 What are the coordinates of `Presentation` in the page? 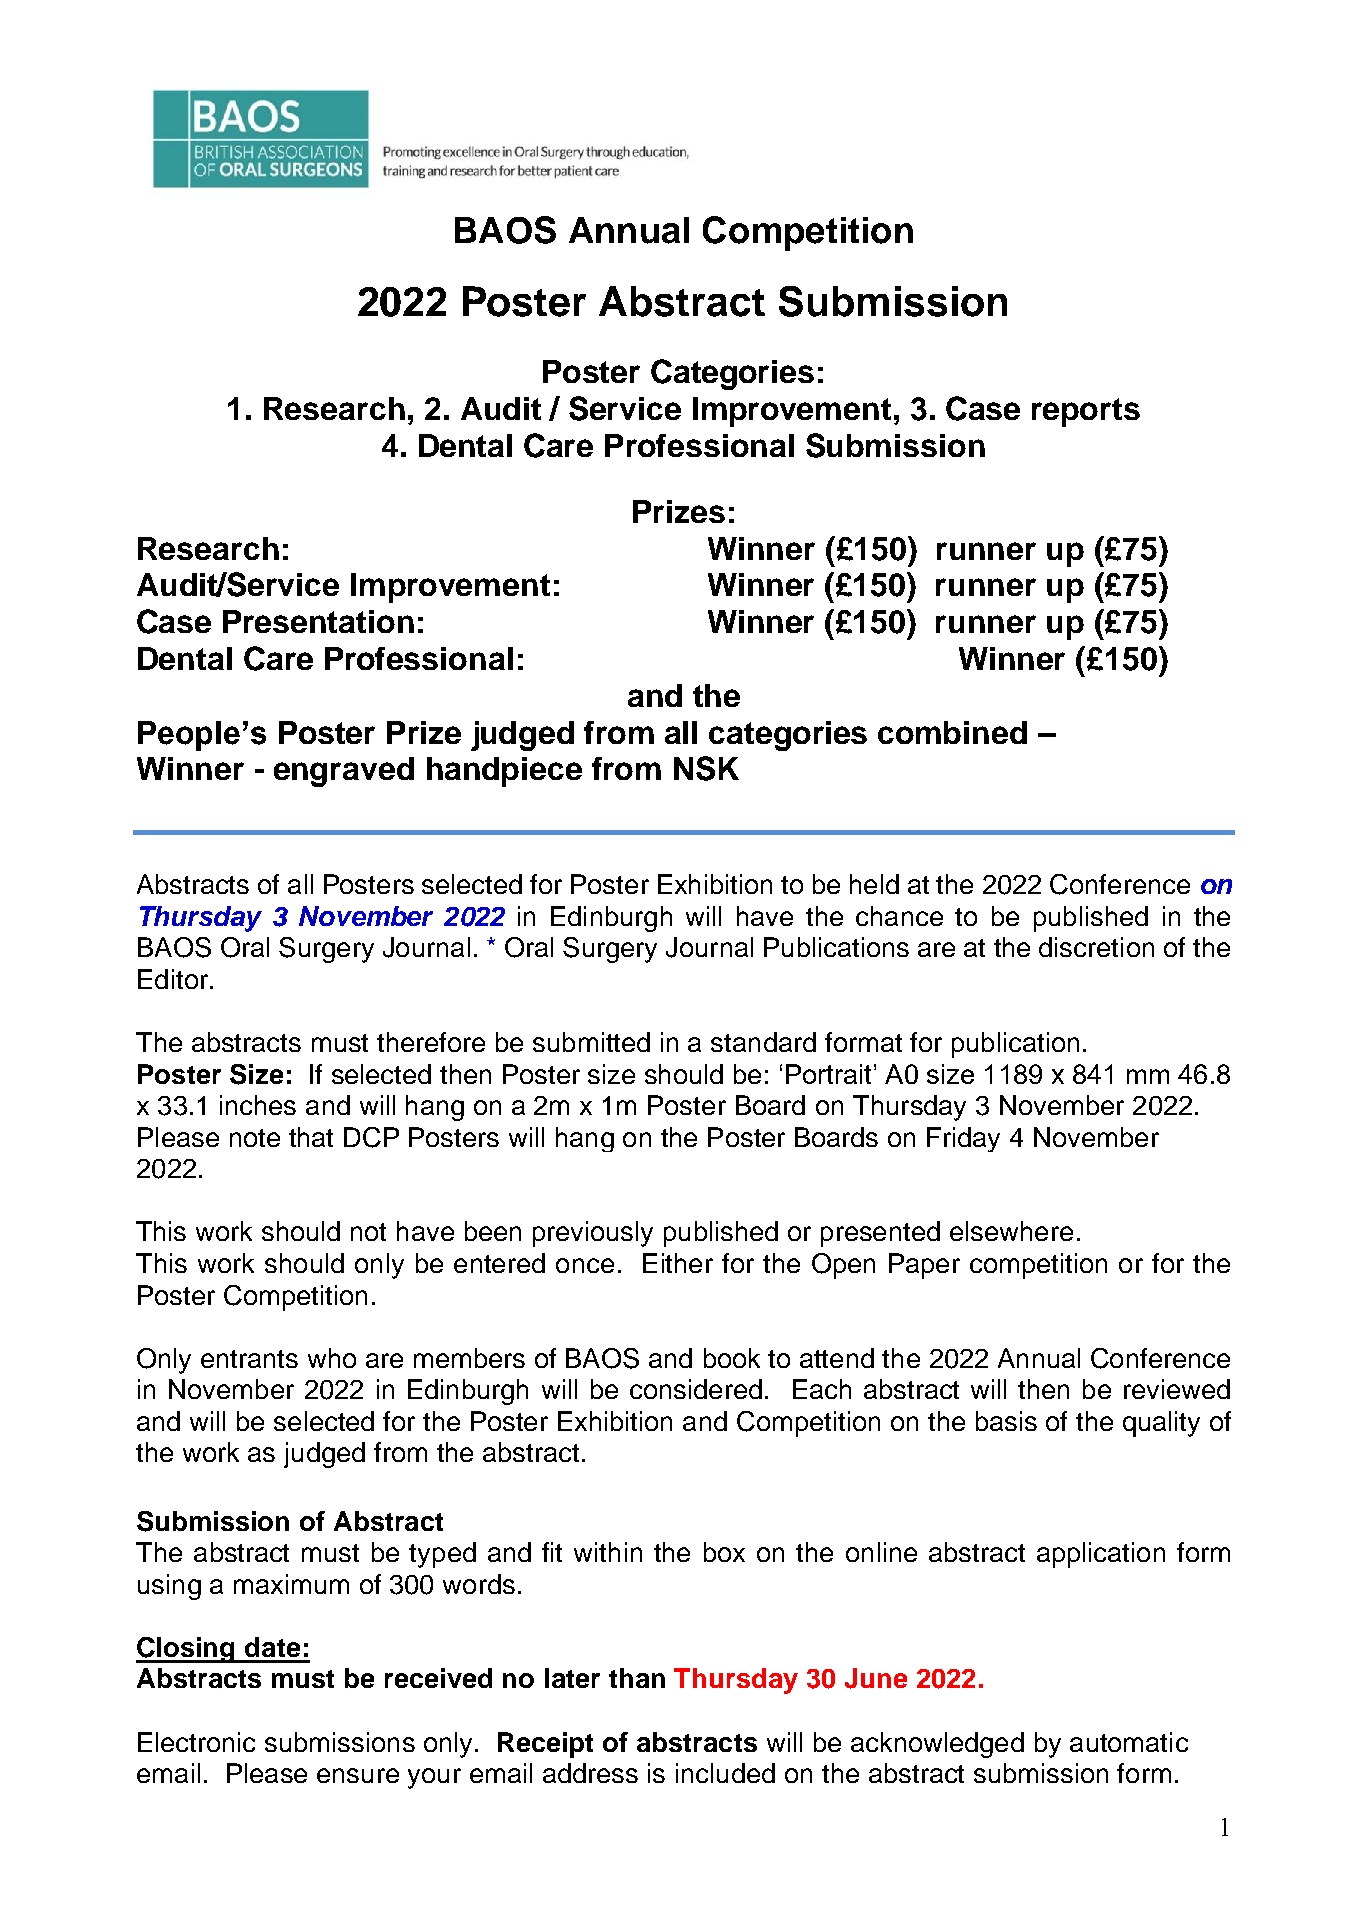 It's located at (318, 621).
